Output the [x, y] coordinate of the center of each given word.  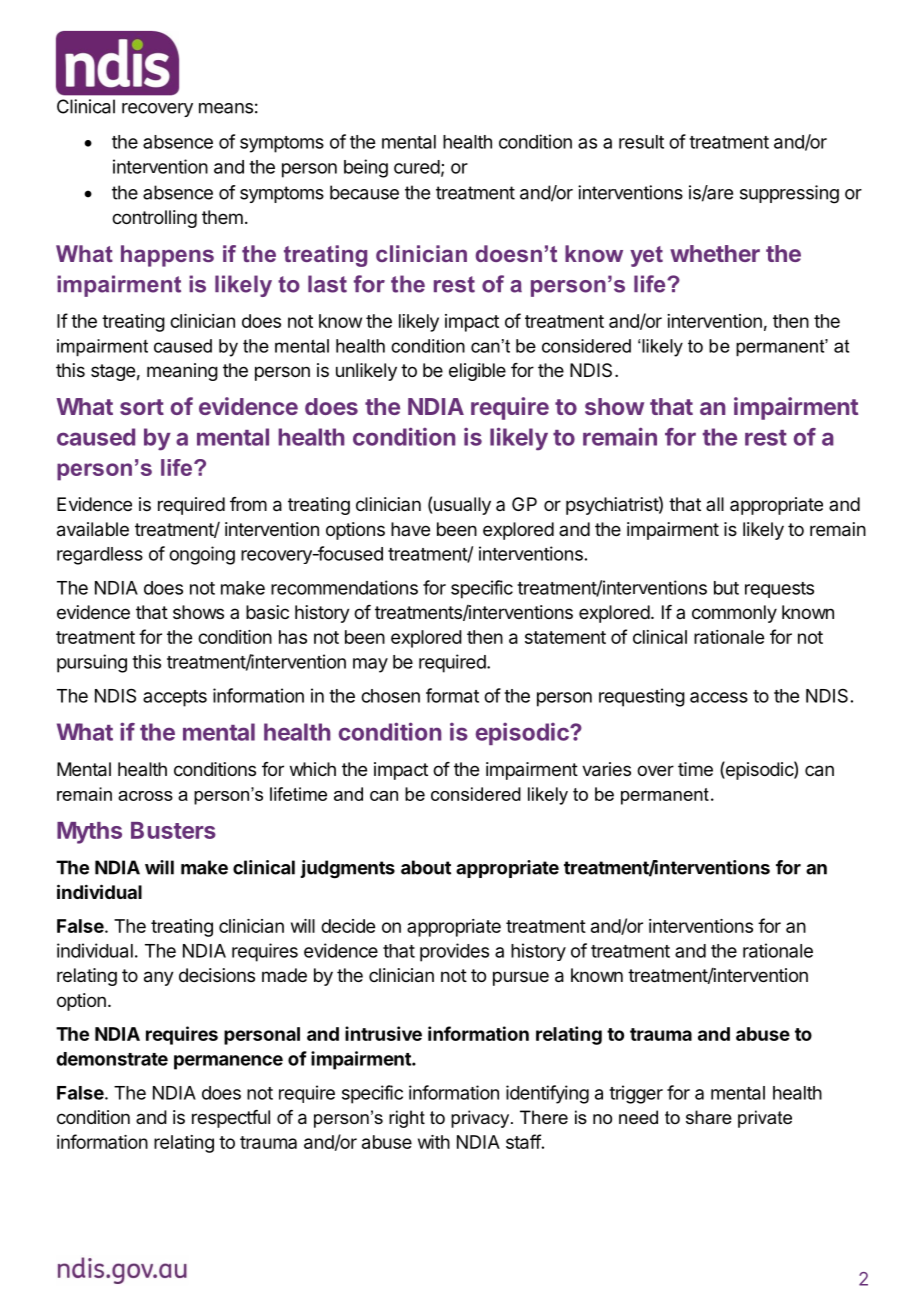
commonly [734, 614]
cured [417, 167]
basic [267, 612]
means [226, 108]
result [641, 142]
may [370, 665]
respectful [231, 1119]
